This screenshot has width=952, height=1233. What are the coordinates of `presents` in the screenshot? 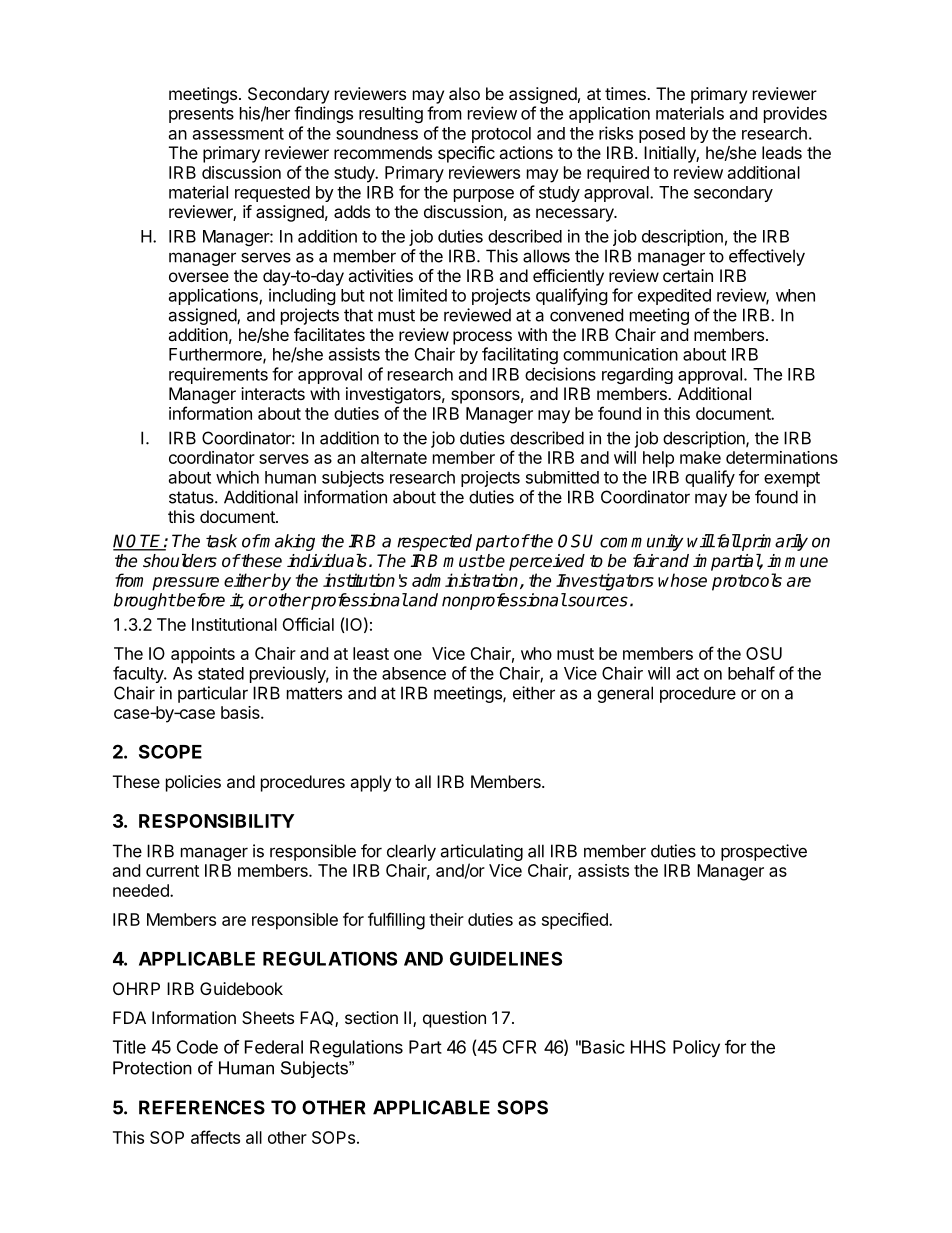 It's located at (201, 115).
